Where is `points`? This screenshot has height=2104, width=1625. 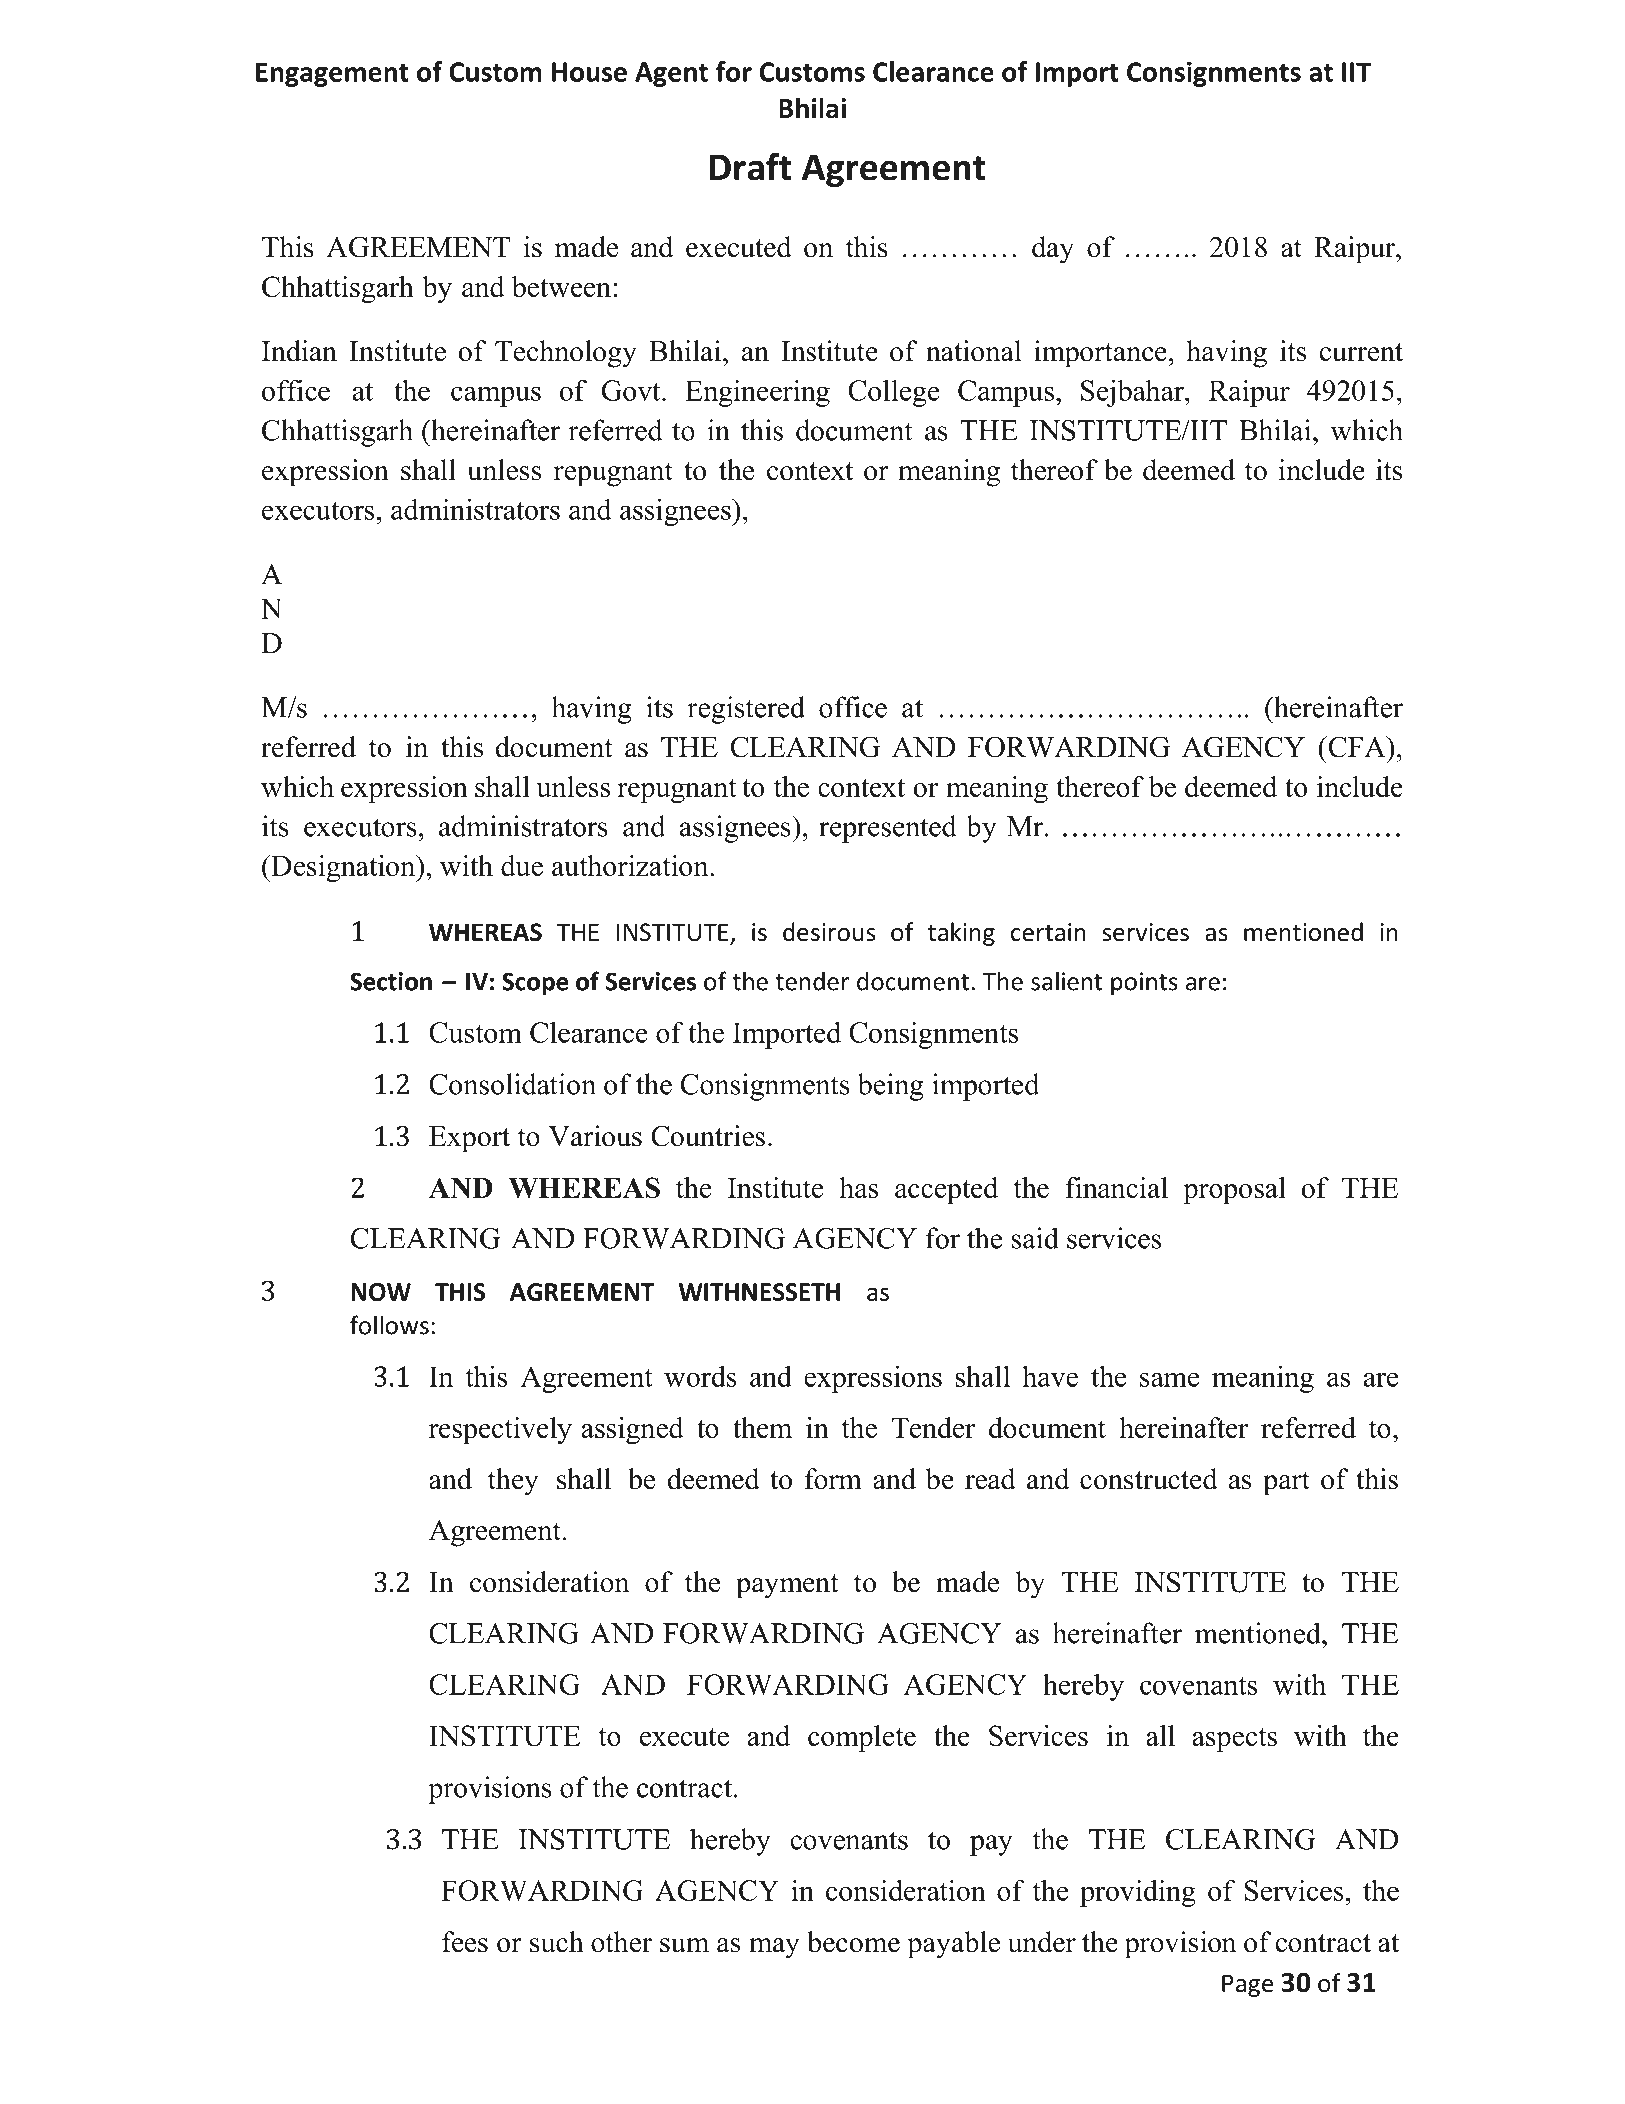 points is located at coordinates (1144, 983).
